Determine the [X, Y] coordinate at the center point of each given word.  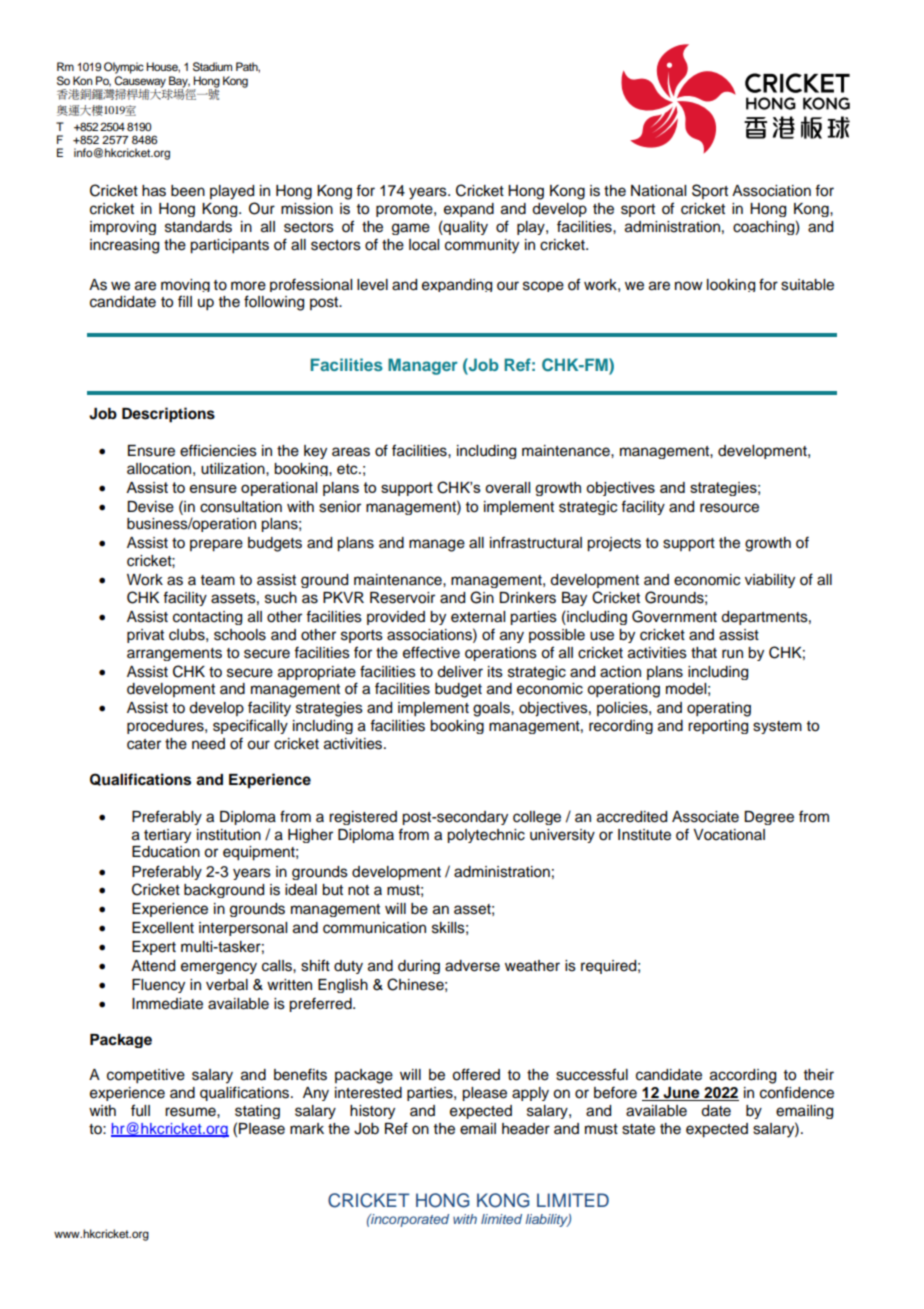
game [411, 229]
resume [191, 1112]
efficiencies [218, 450]
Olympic [124, 68]
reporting [718, 727]
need [208, 744]
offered [476, 1074]
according [743, 1076]
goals [492, 709]
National [658, 191]
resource [729, 508]
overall [507, 487]
